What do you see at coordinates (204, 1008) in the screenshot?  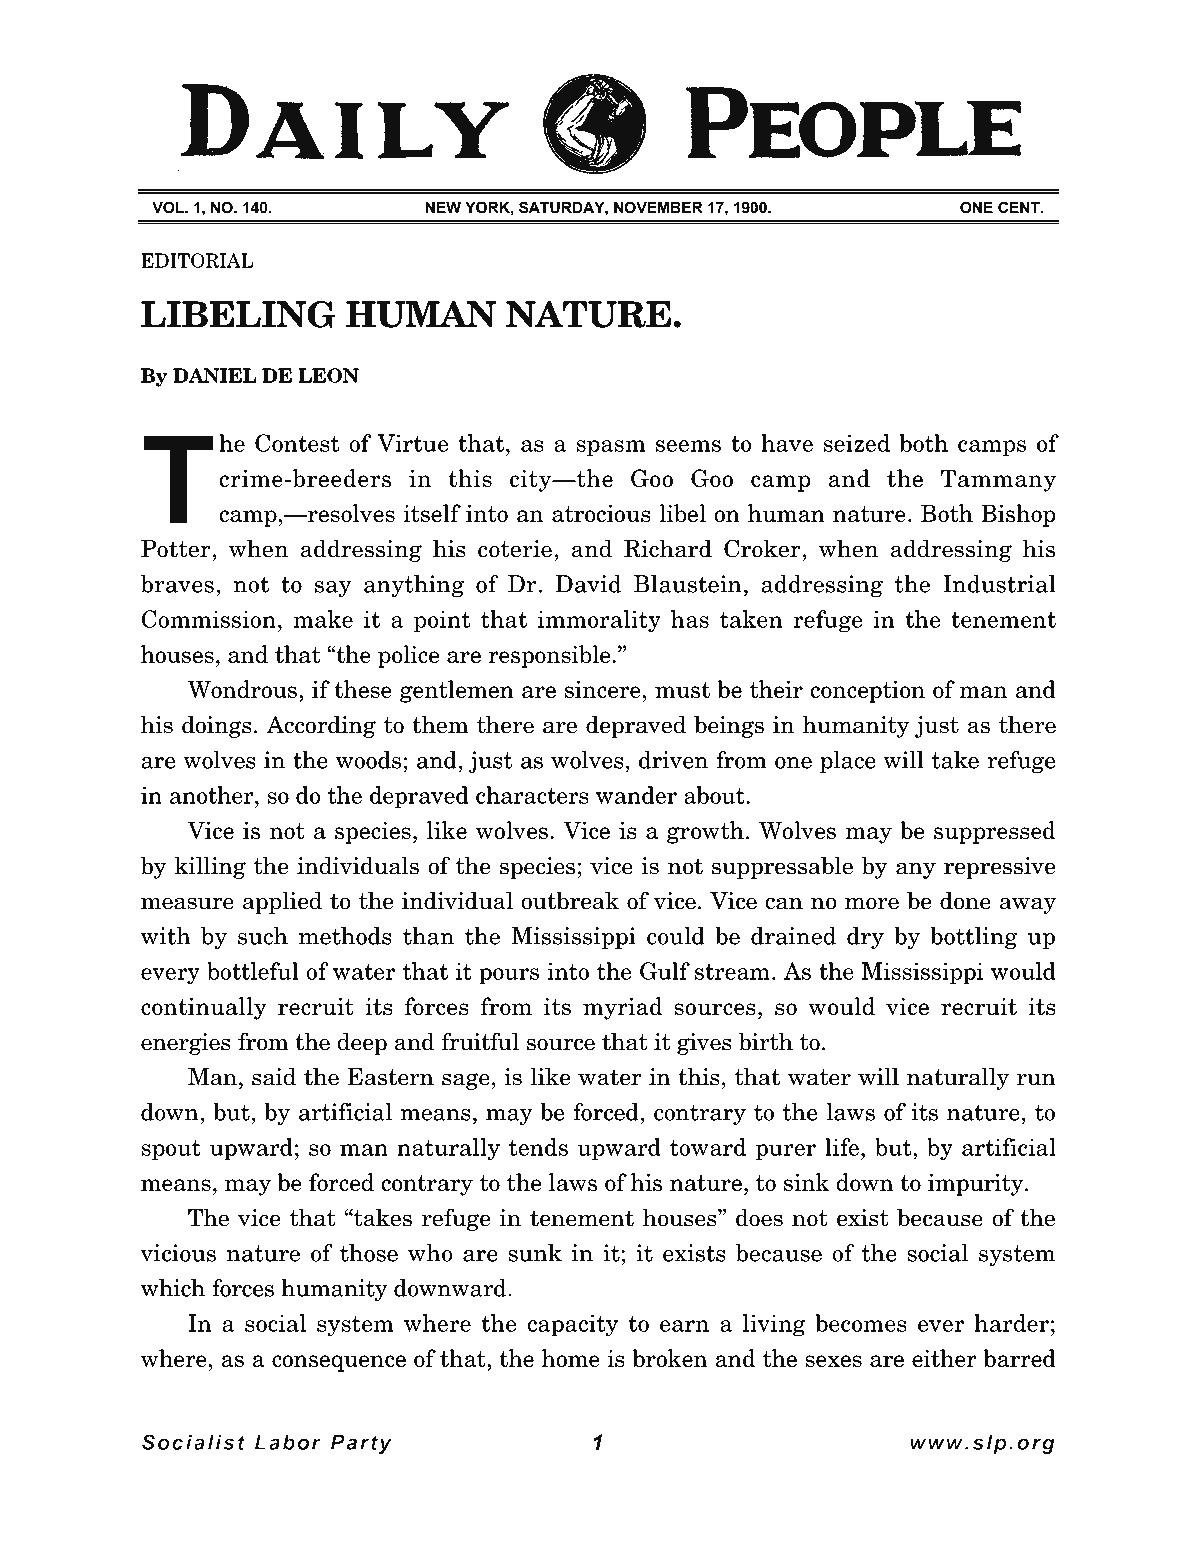 I see `continually` at bounding box center [204, 1008].
